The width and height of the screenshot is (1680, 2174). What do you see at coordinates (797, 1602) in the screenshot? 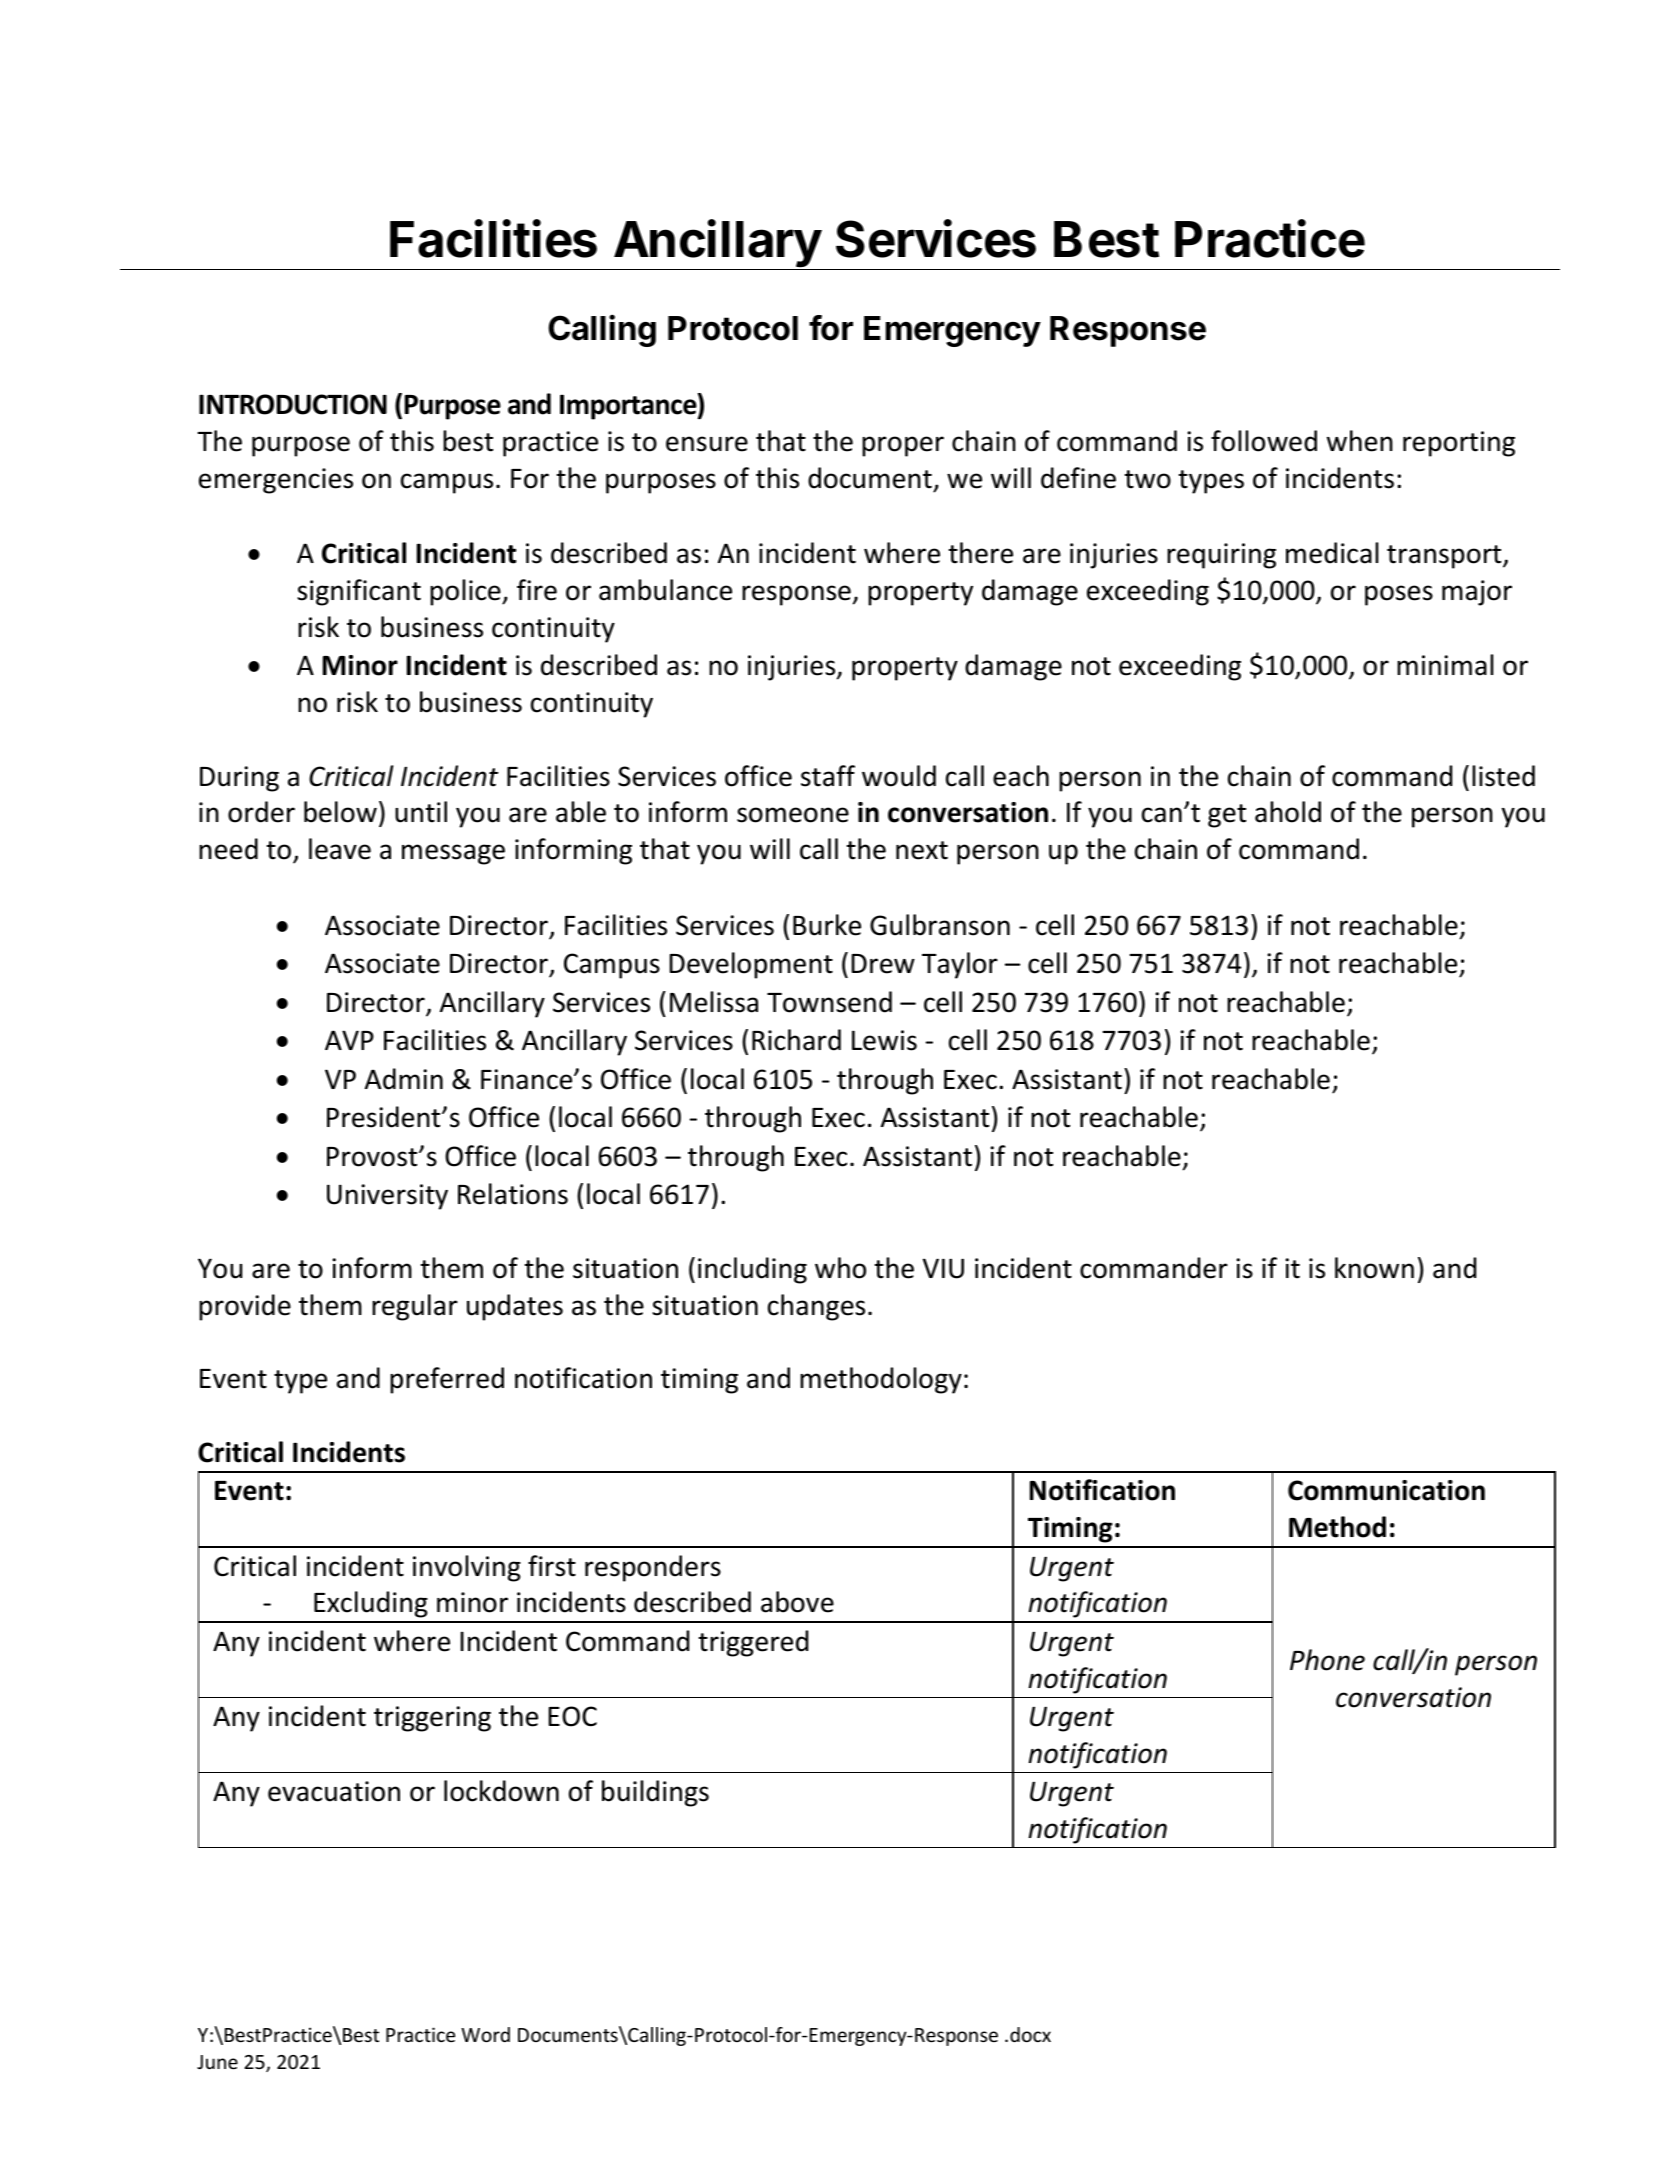
I see `above` at bounding box center [797, 1602].
